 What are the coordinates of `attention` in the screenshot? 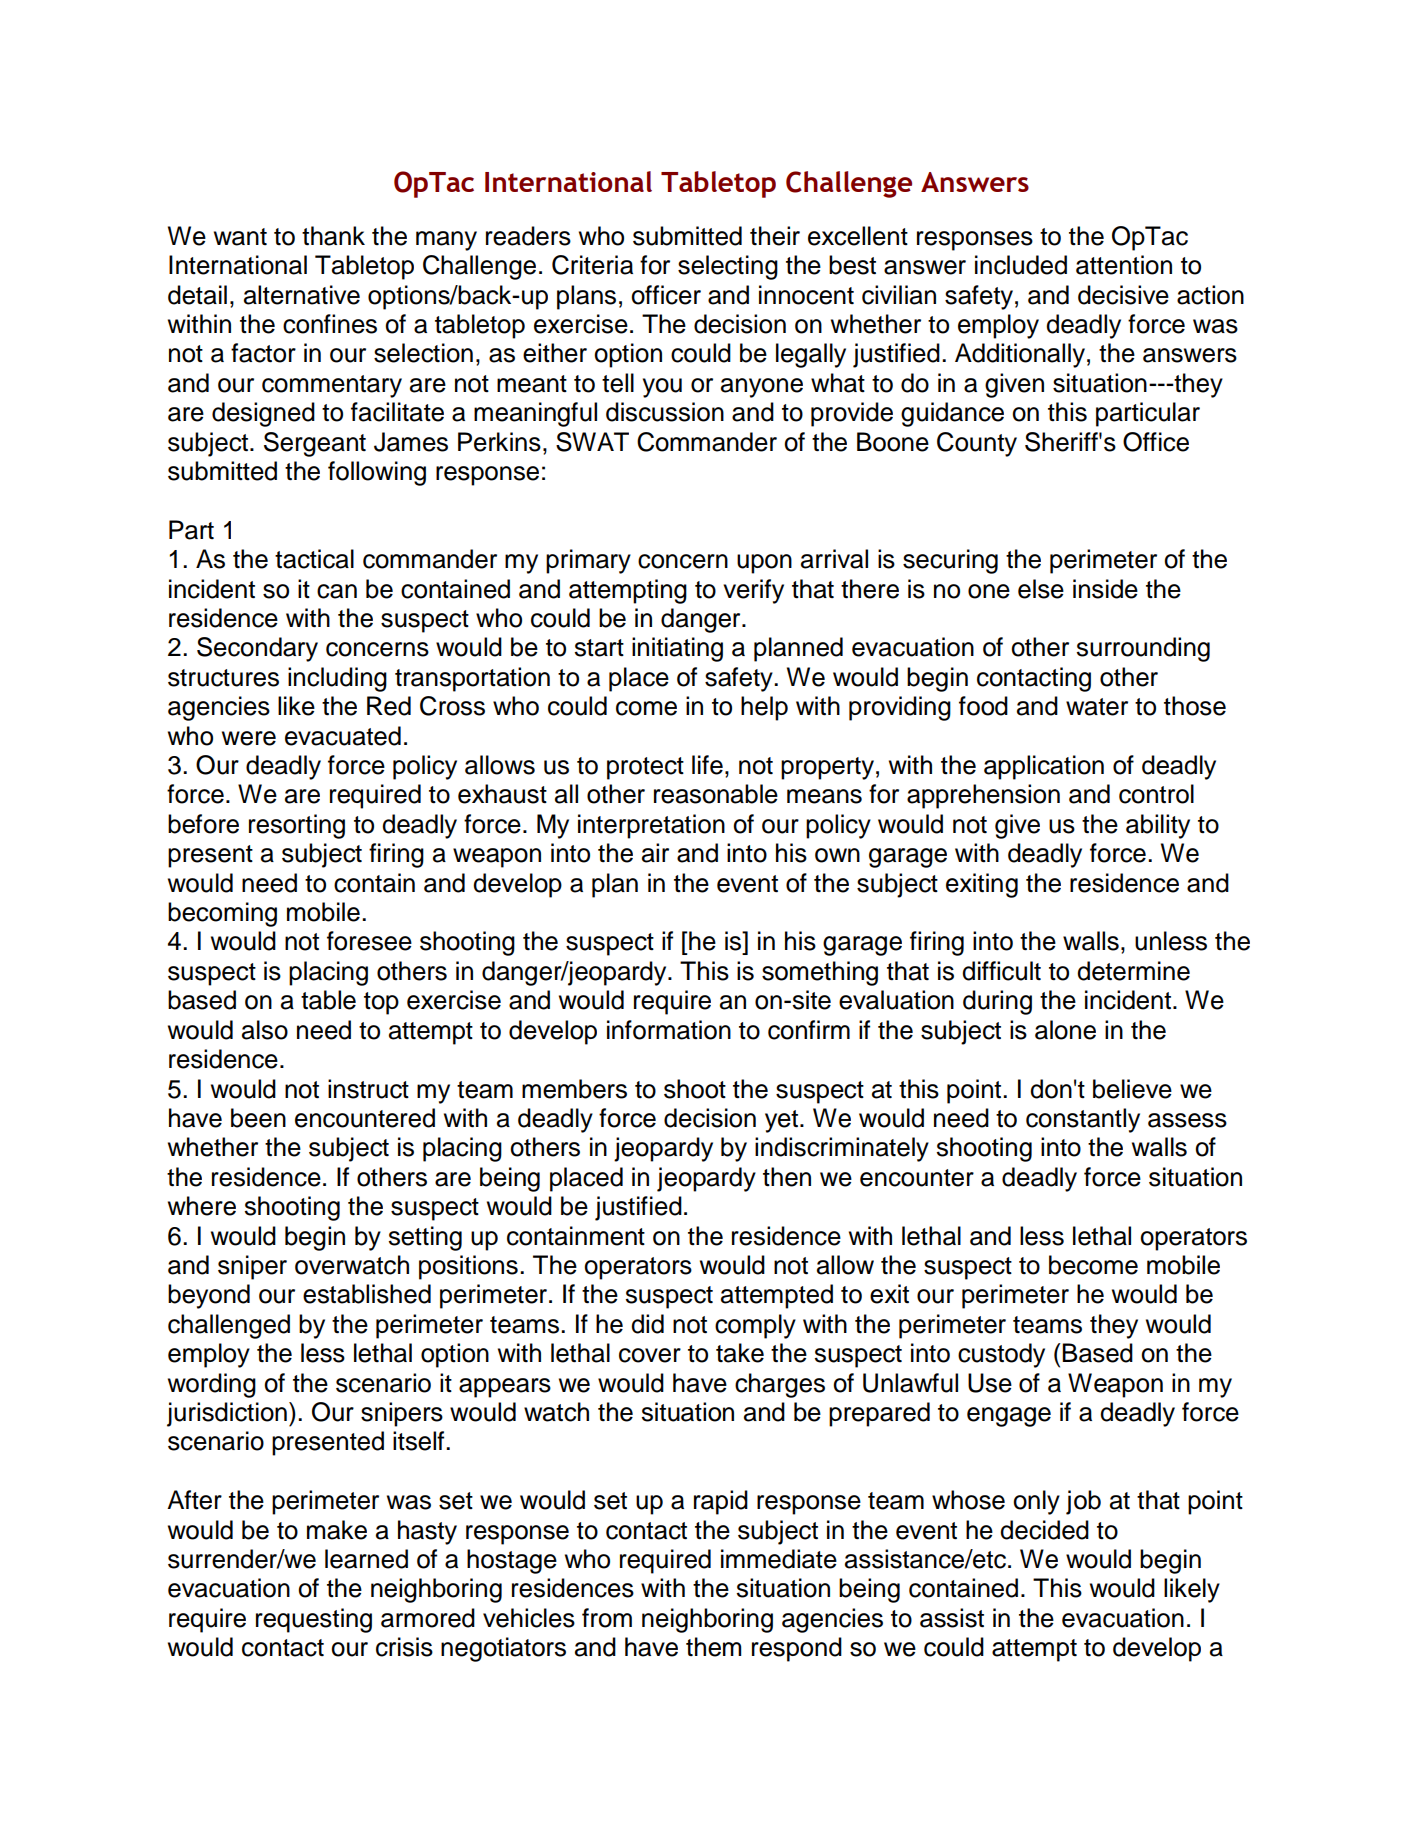 It's located at (1124, 265).
